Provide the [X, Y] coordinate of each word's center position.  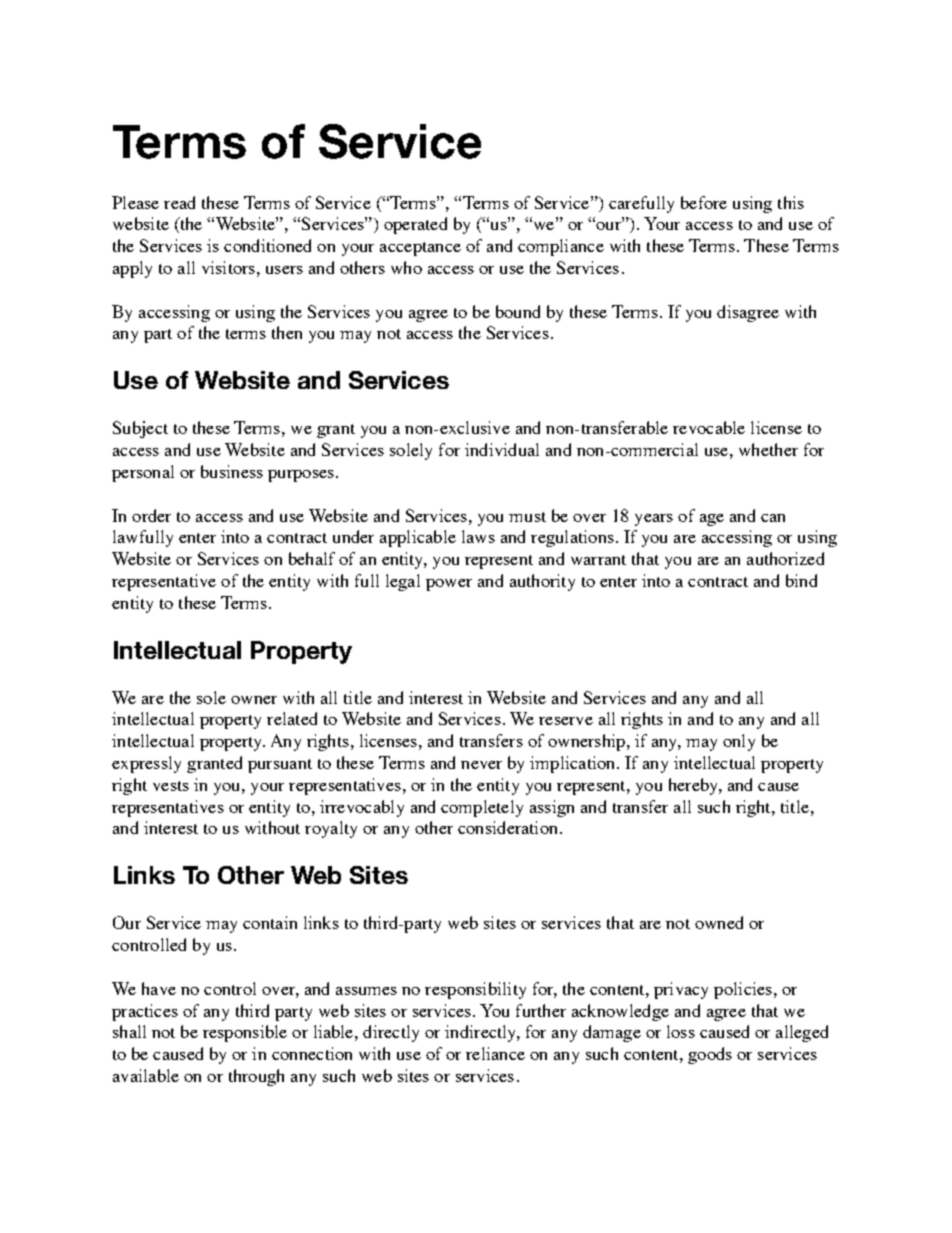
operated [415, 225]
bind [801, 580]
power [449, 585]
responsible [245, 1033]
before [704, 202]
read [179, 202]
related [292, 718]
